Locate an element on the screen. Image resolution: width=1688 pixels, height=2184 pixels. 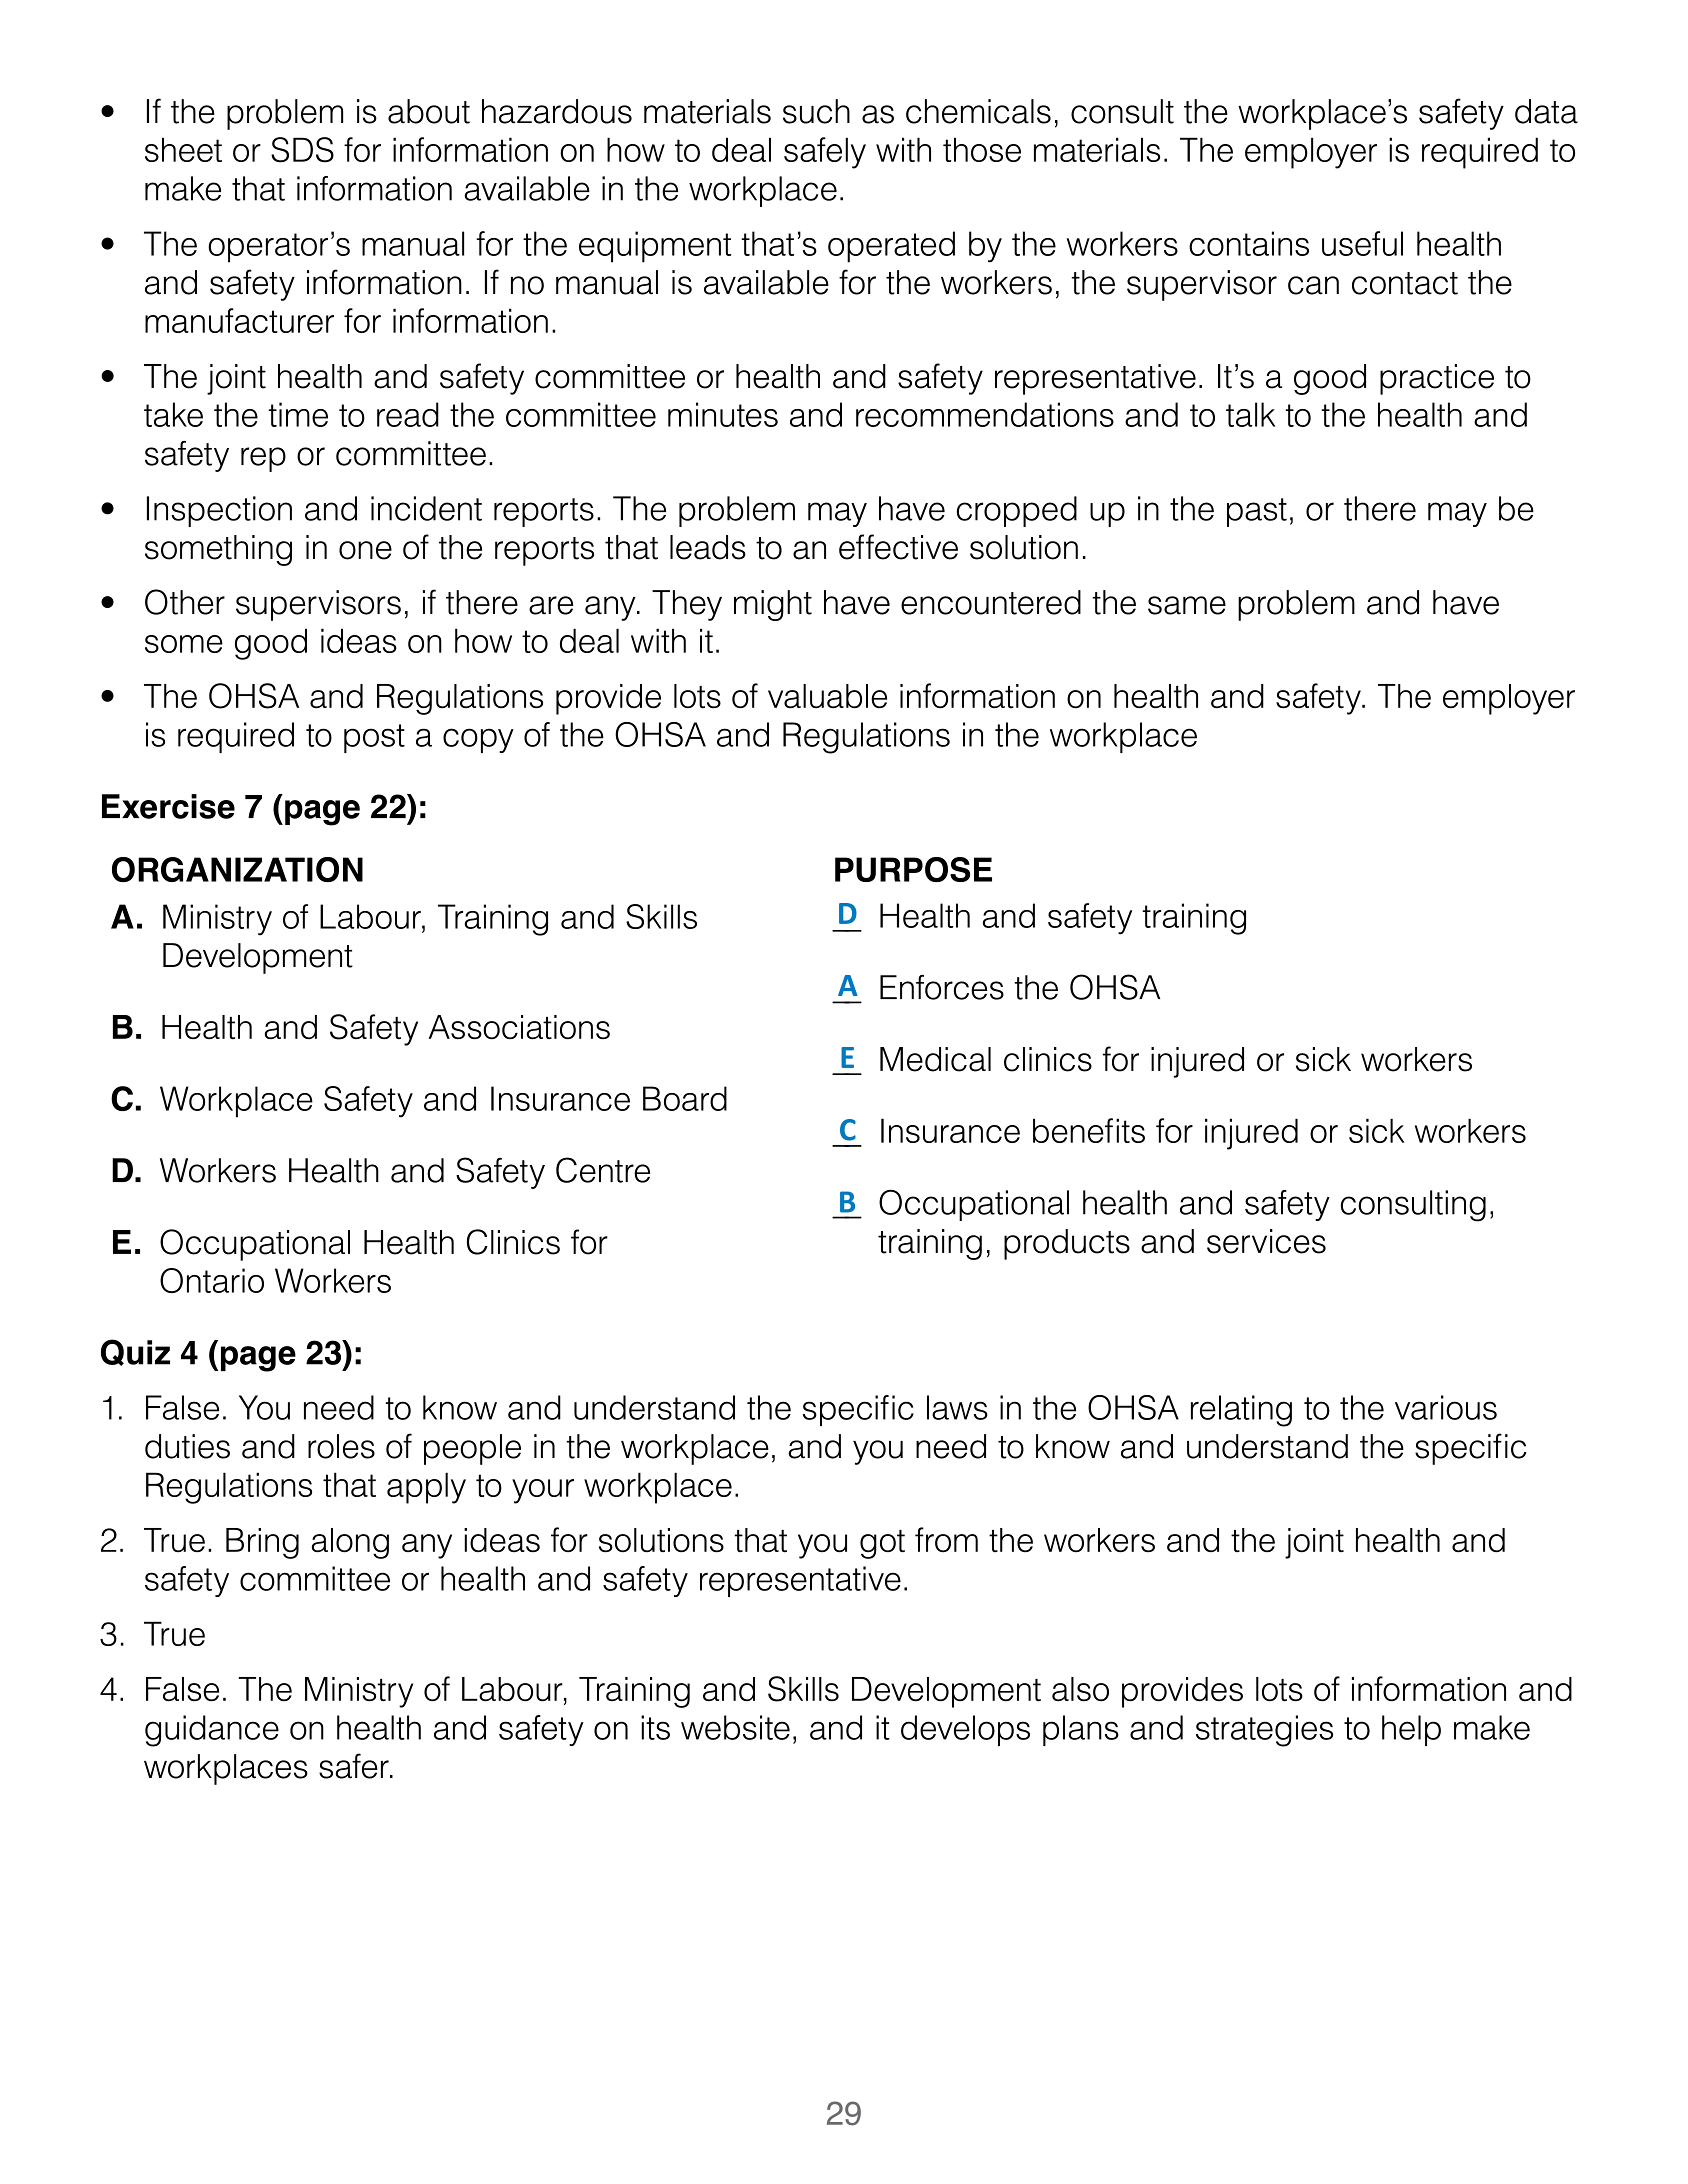
SDS is located at coordinates (302, 150).
